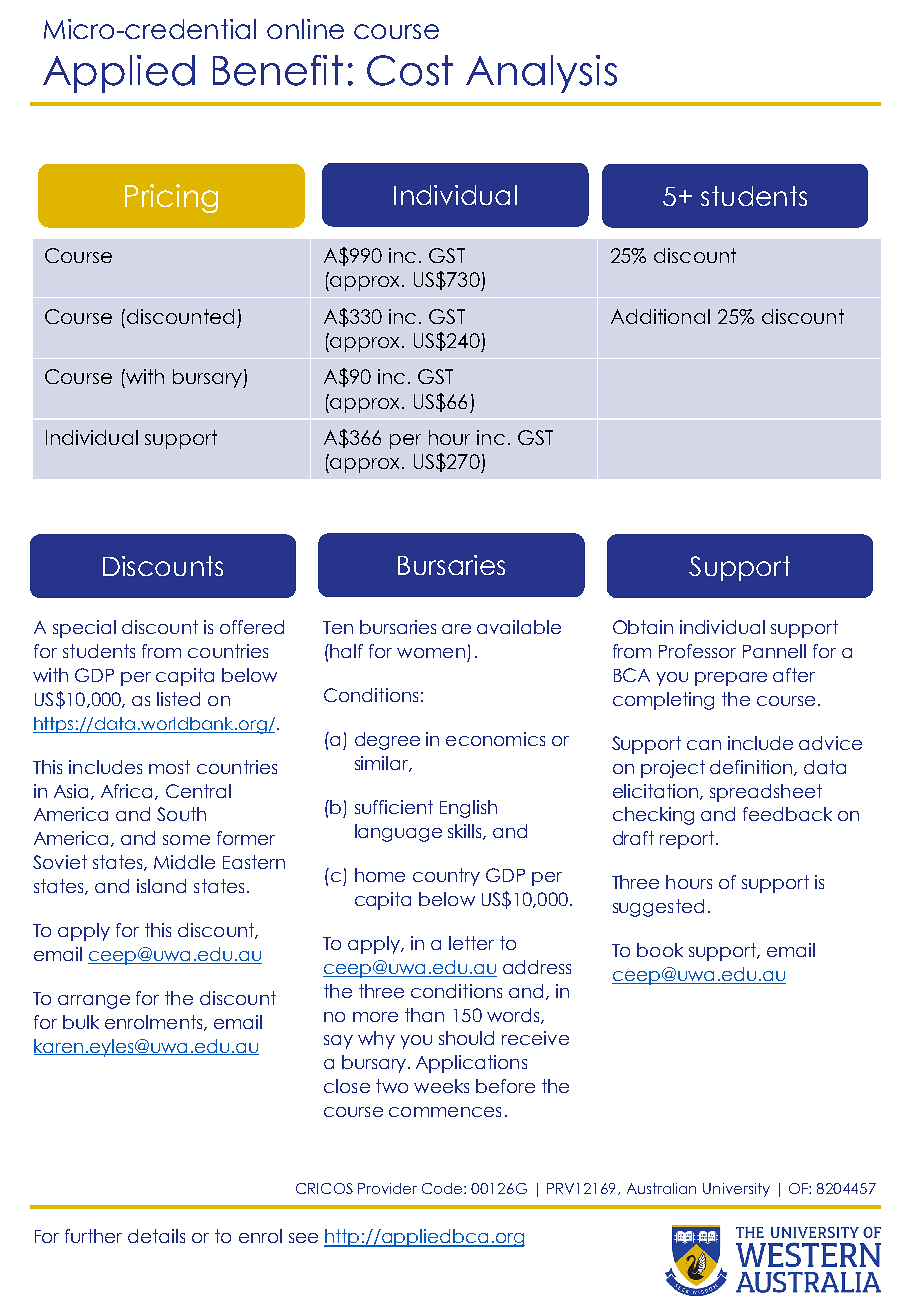 The width and height of the screenshot is (911, 1316). What do you see at coordinates (541, 74) in the screenshot?
I see `Analysis` at bounding box center [541, 74].
